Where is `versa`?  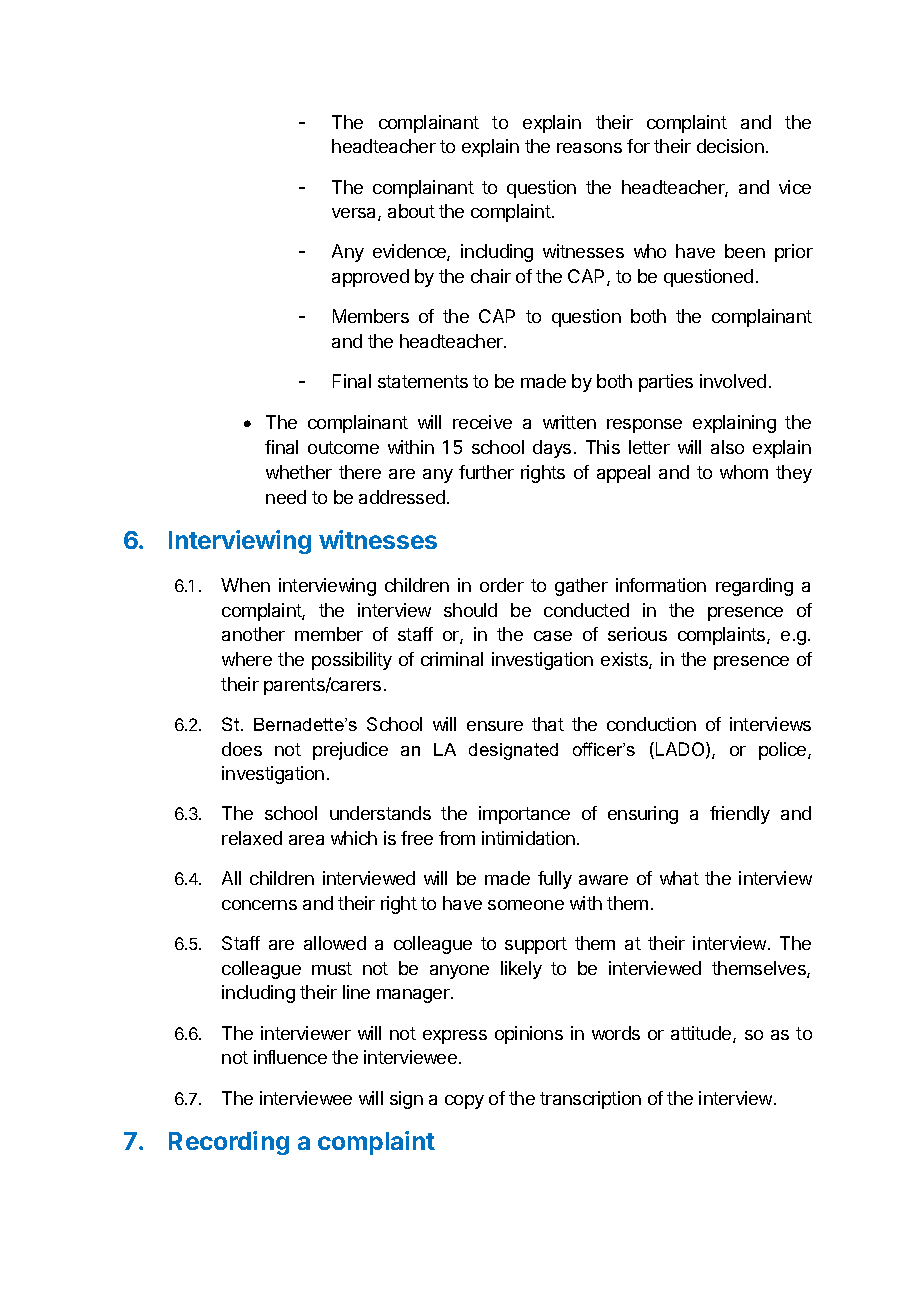
versa is located at coordinates (355, 214).
